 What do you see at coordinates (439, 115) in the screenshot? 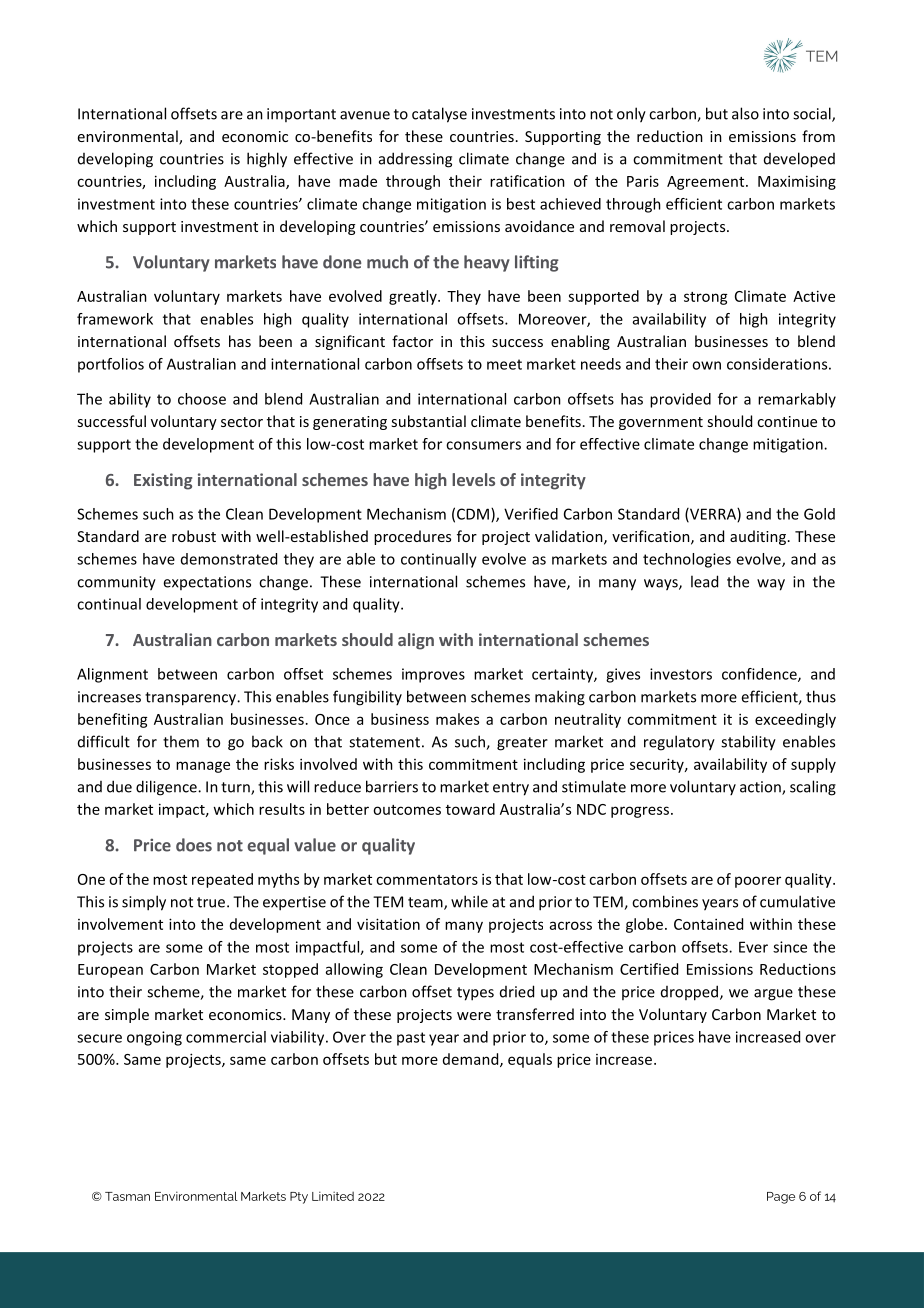
I see `catalyse` at bounding box center [439, 115].
